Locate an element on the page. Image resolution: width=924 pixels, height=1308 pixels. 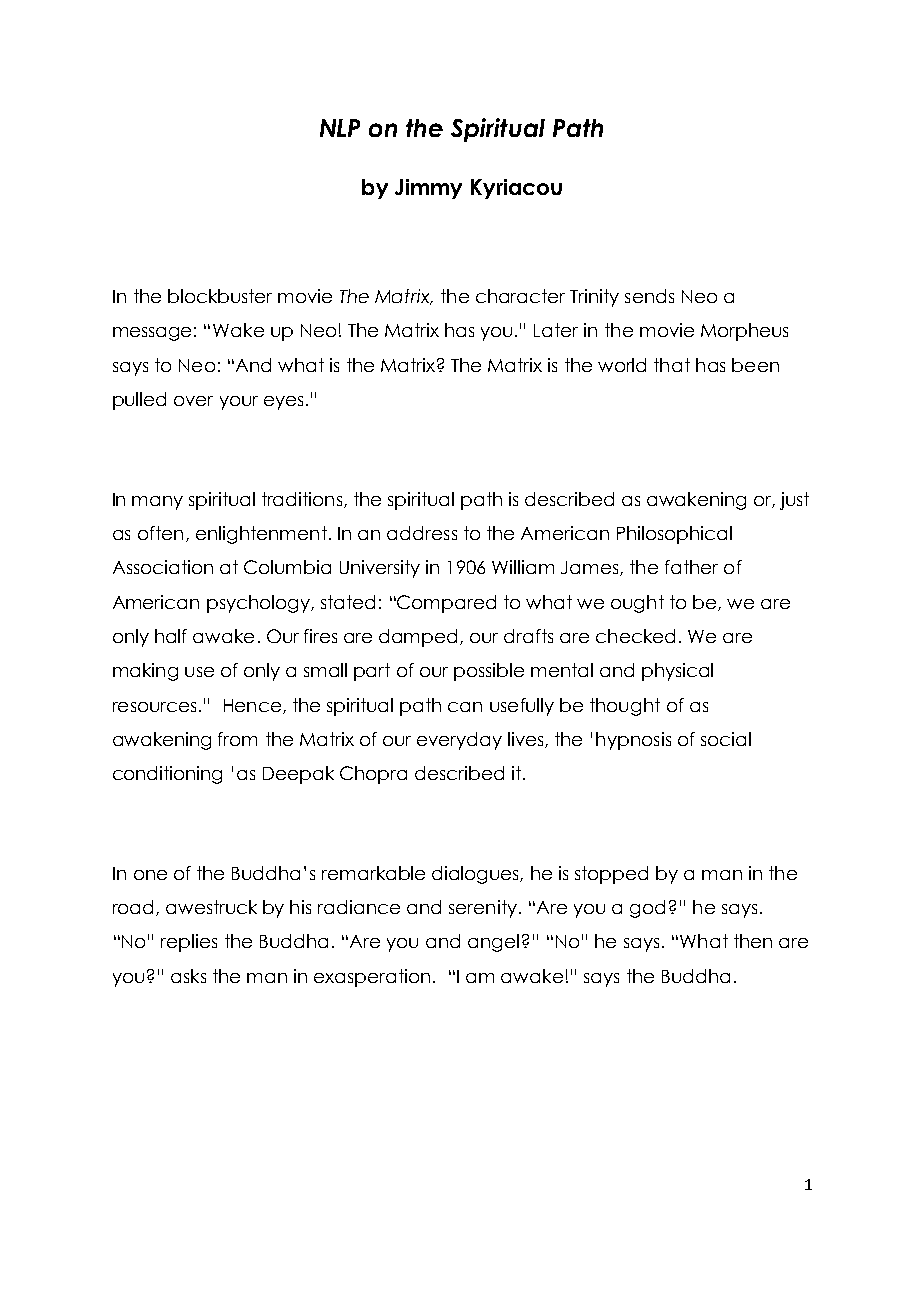
physical is located at coordinates (677, 672).
